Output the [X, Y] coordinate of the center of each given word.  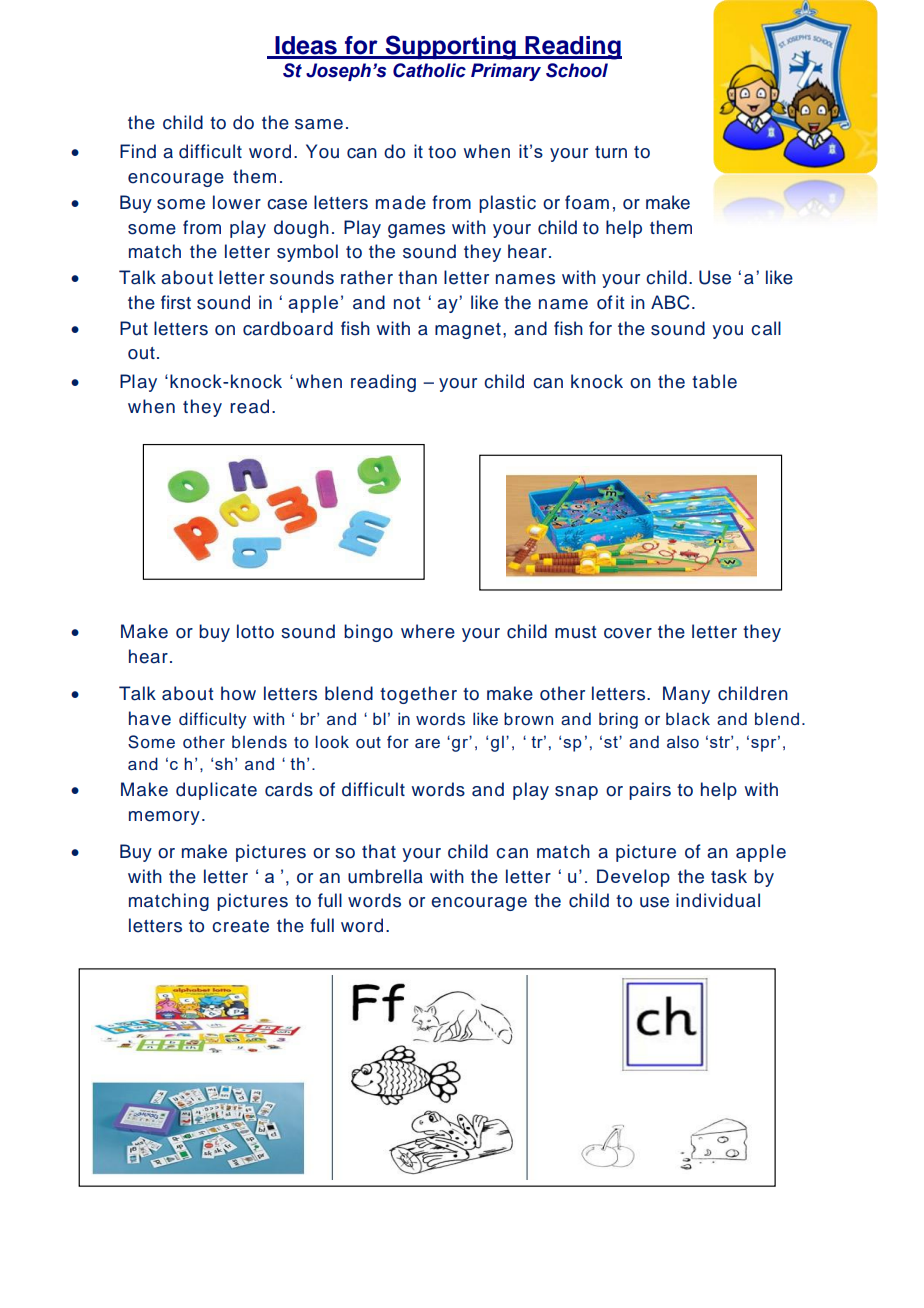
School [577, 70]
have [150, 718]
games [416, 231]
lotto [255, 631]
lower [237, 202]
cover [628, 633]
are [427, 744]
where [428, 631]
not [407, 303]
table [714, 381]
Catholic [429, 70]
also [683, 742]
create [240, 926]
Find [138, 151]
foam [587, 202]
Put [134, 328]
